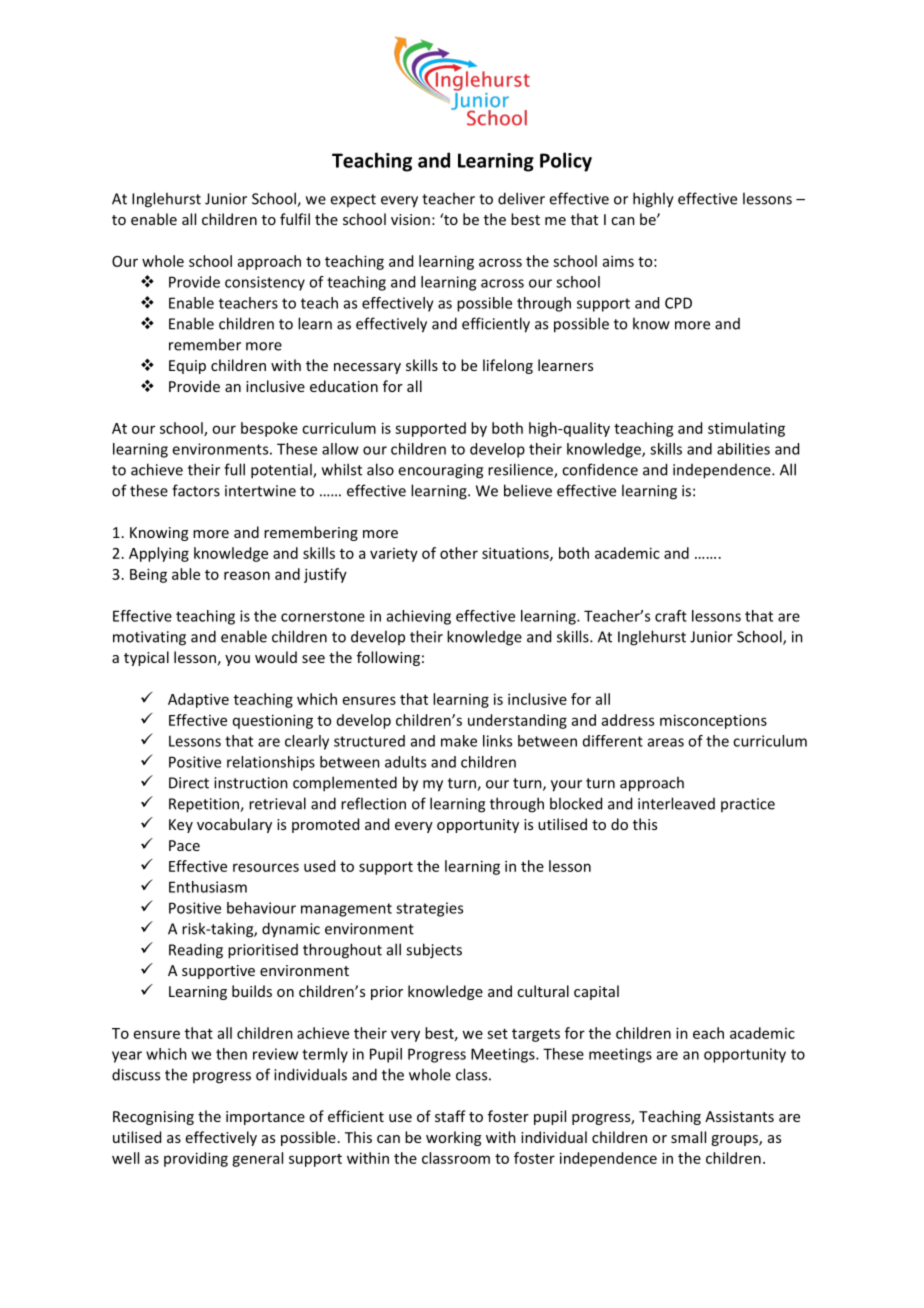 The height and width of the document is (1308, 924). What do you see at coordinates (196, 951) in the document?
I see `Reading` at bounding box center [196, 951].
